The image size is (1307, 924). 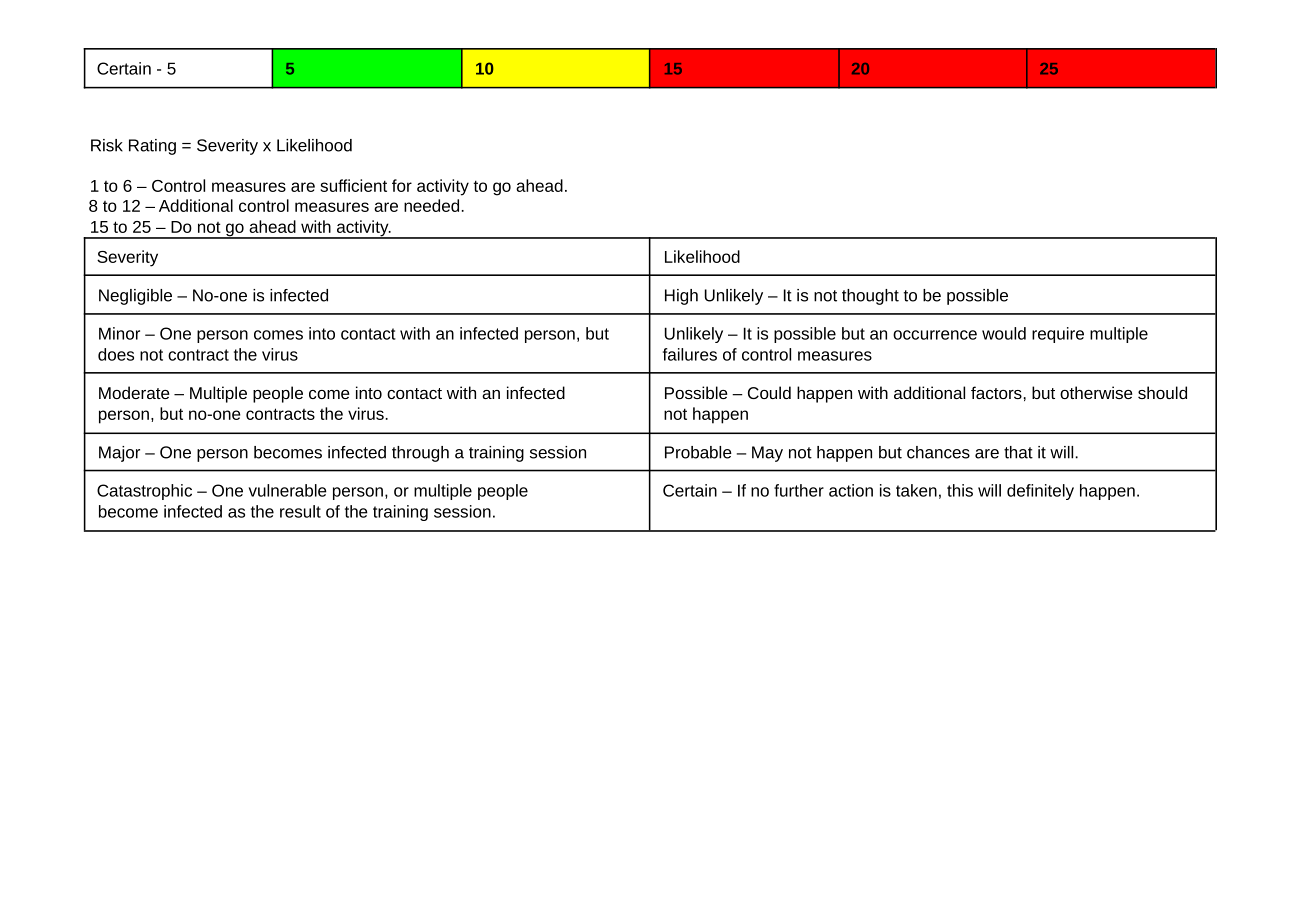 I want to click on needed, so click(x=431, y=205).
